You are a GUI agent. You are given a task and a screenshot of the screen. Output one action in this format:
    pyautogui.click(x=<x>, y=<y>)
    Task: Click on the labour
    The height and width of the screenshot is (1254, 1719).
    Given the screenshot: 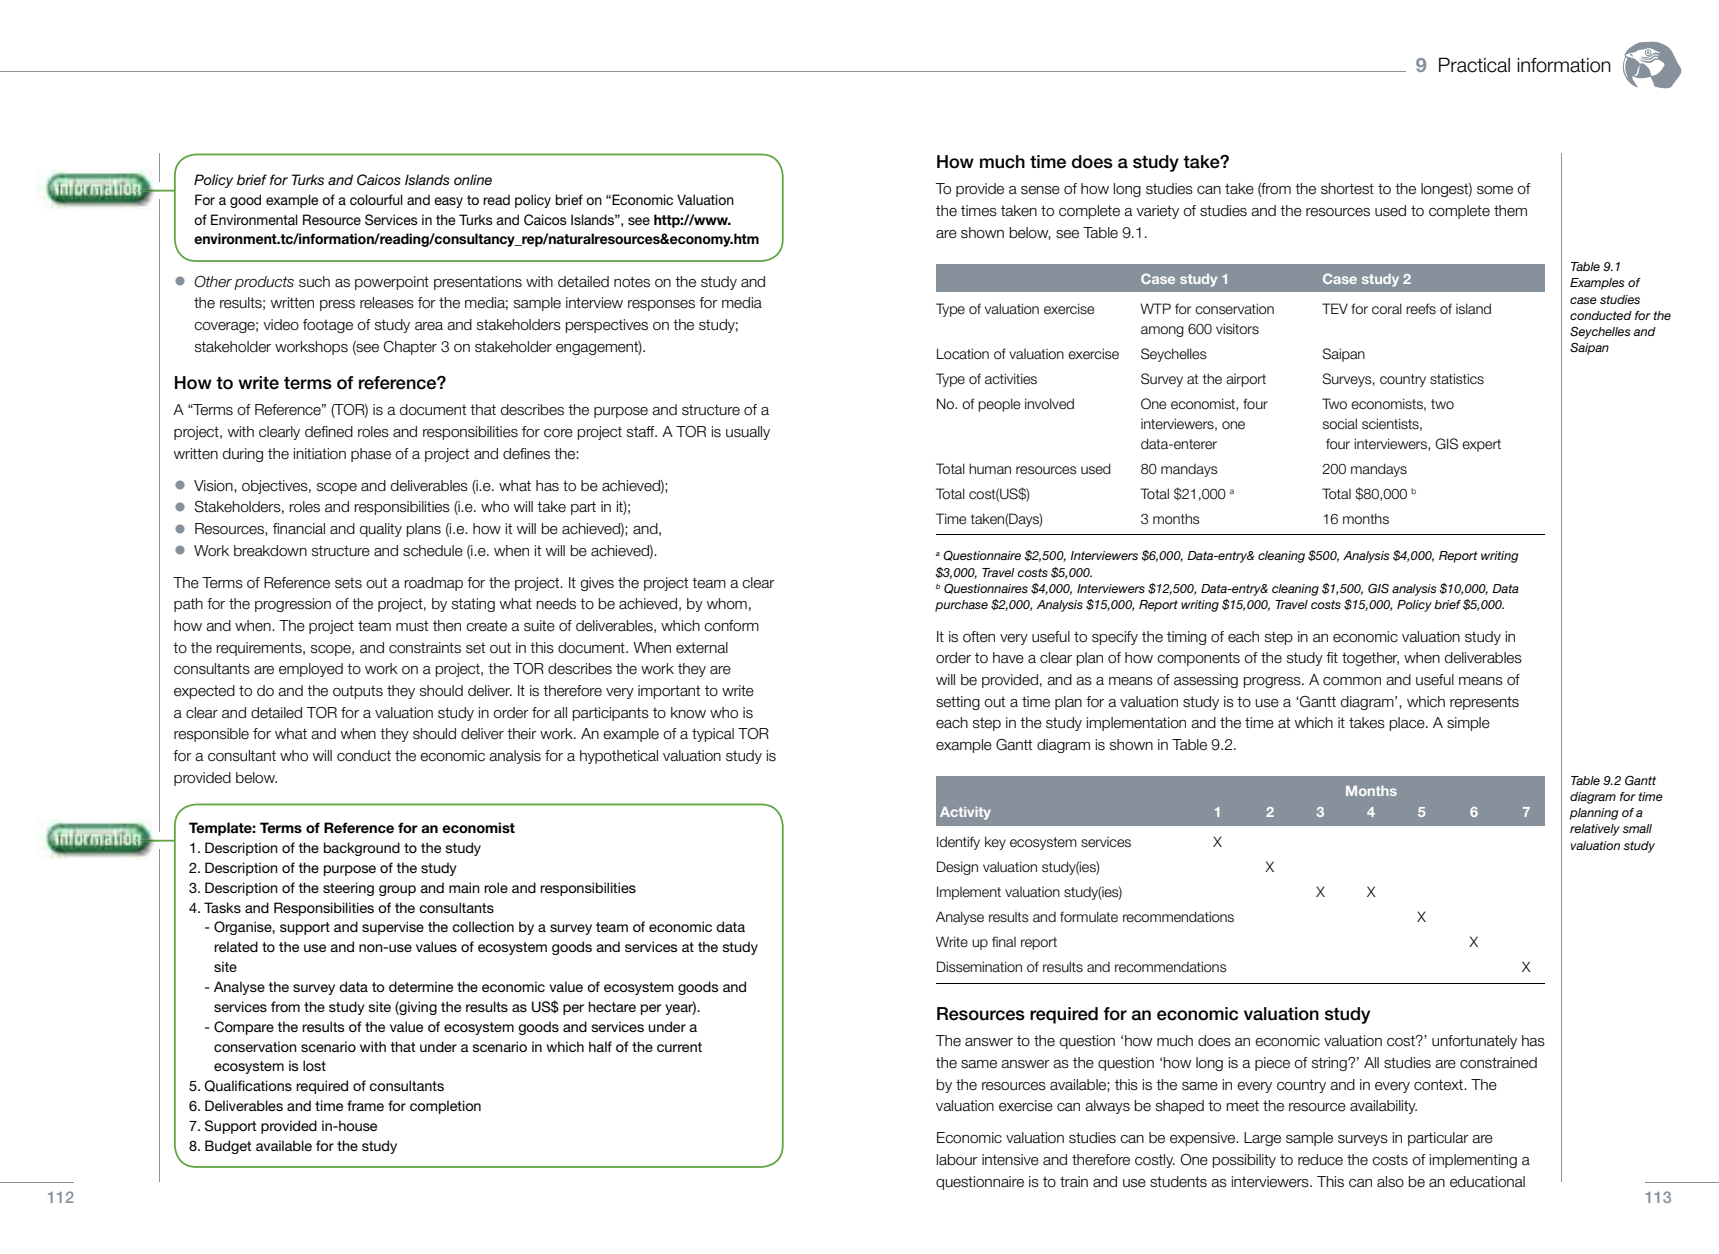 What is the action you would take?
    pyautogui.click(x=957, y=1160)
